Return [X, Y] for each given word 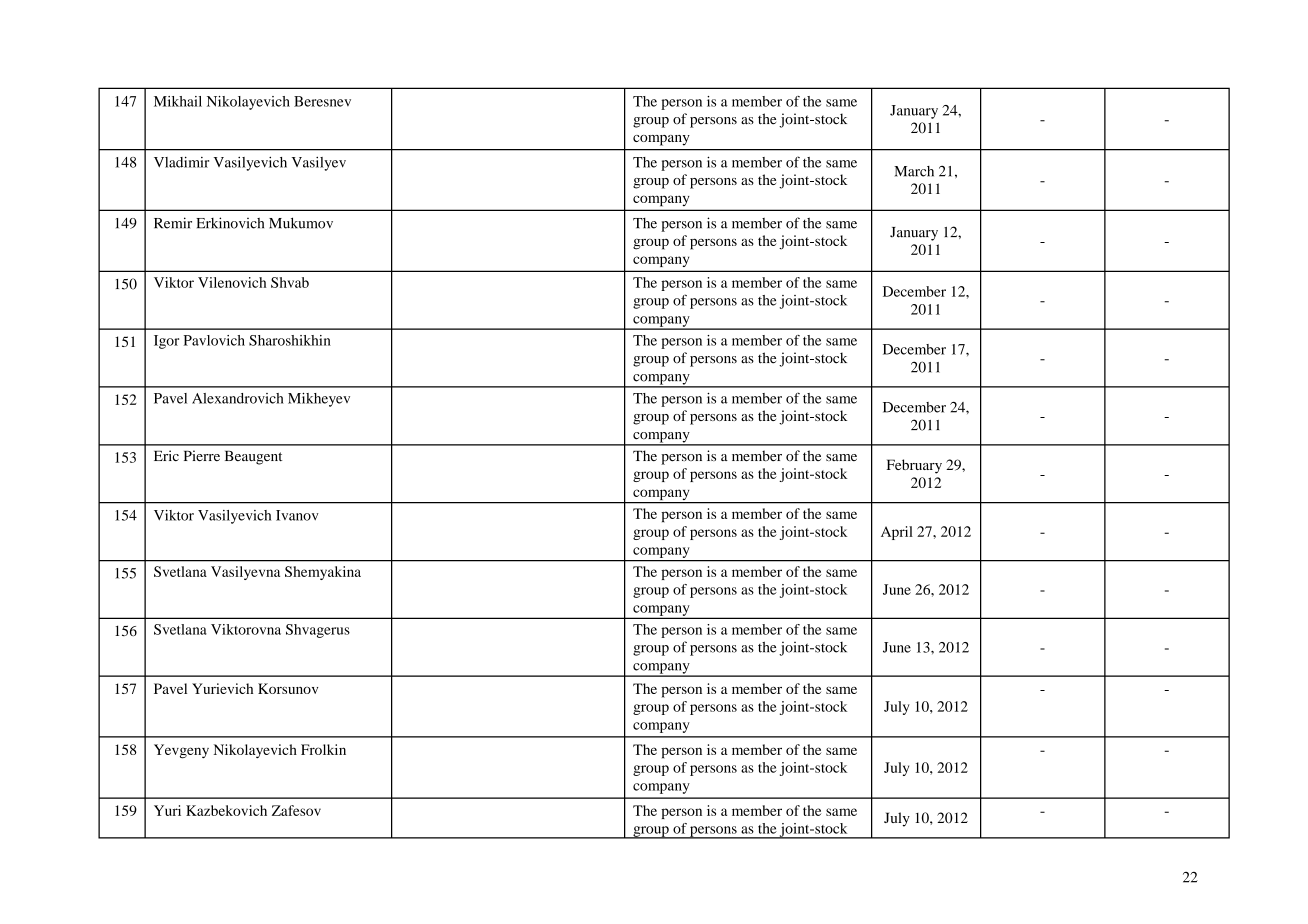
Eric [166, 455]
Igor [166, 342]
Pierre [202, 456]
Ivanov [297, 515]
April [897, 533]
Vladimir [181, 162]
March [914, 171]
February [914, 466]
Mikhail [178, 101]
